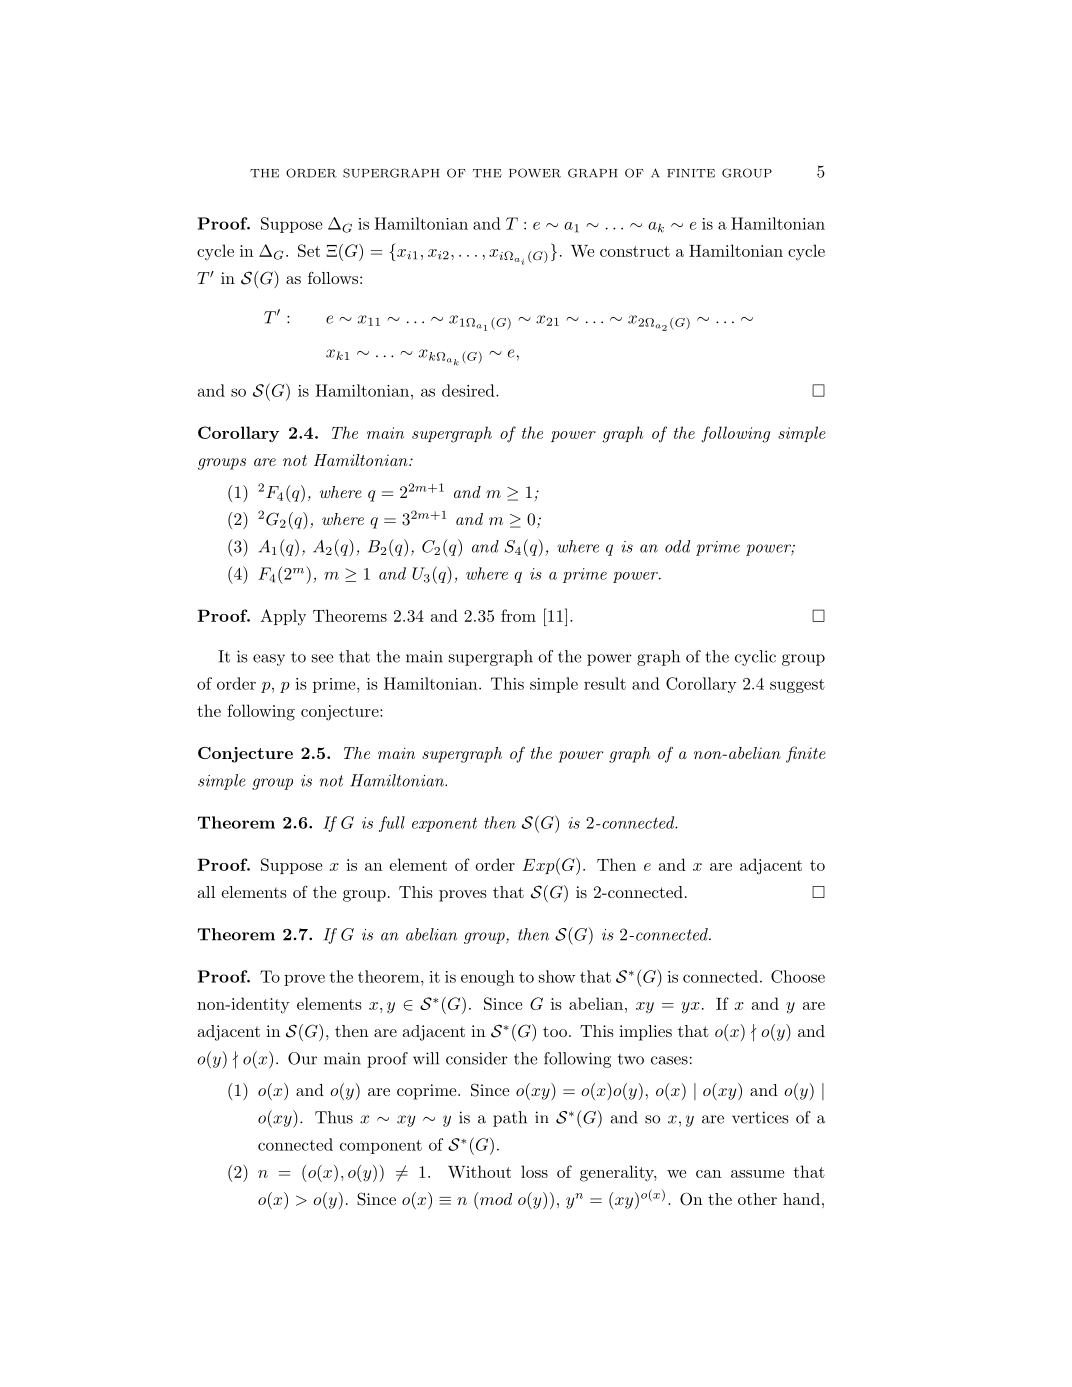 This screenshot has height=1387, width=1072. I want to click on can, so click(708, 1174).
